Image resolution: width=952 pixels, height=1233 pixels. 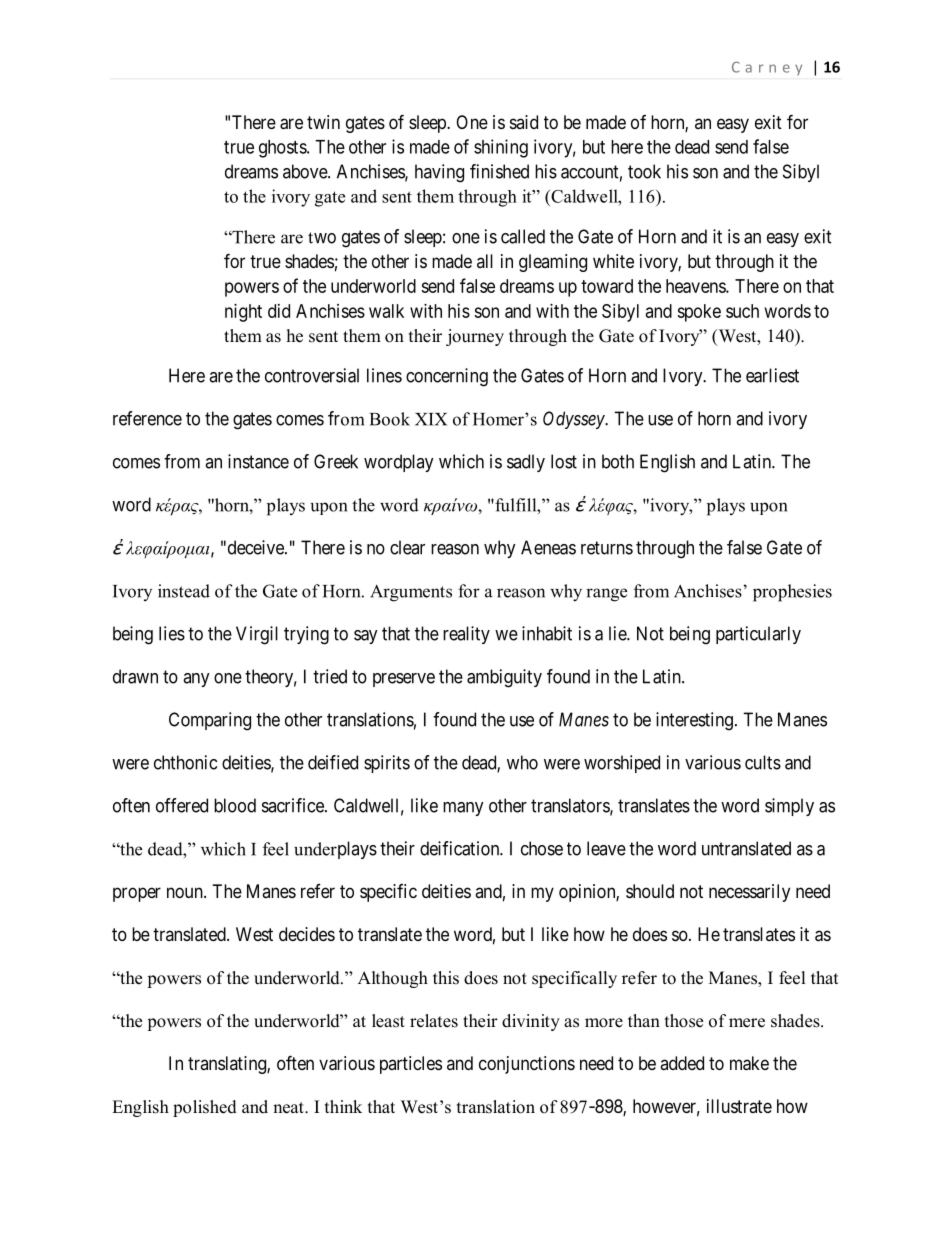 What do you see at coordinates (283, 149) in the image?
I see `ghosts` at bounding box center [283, 149].
